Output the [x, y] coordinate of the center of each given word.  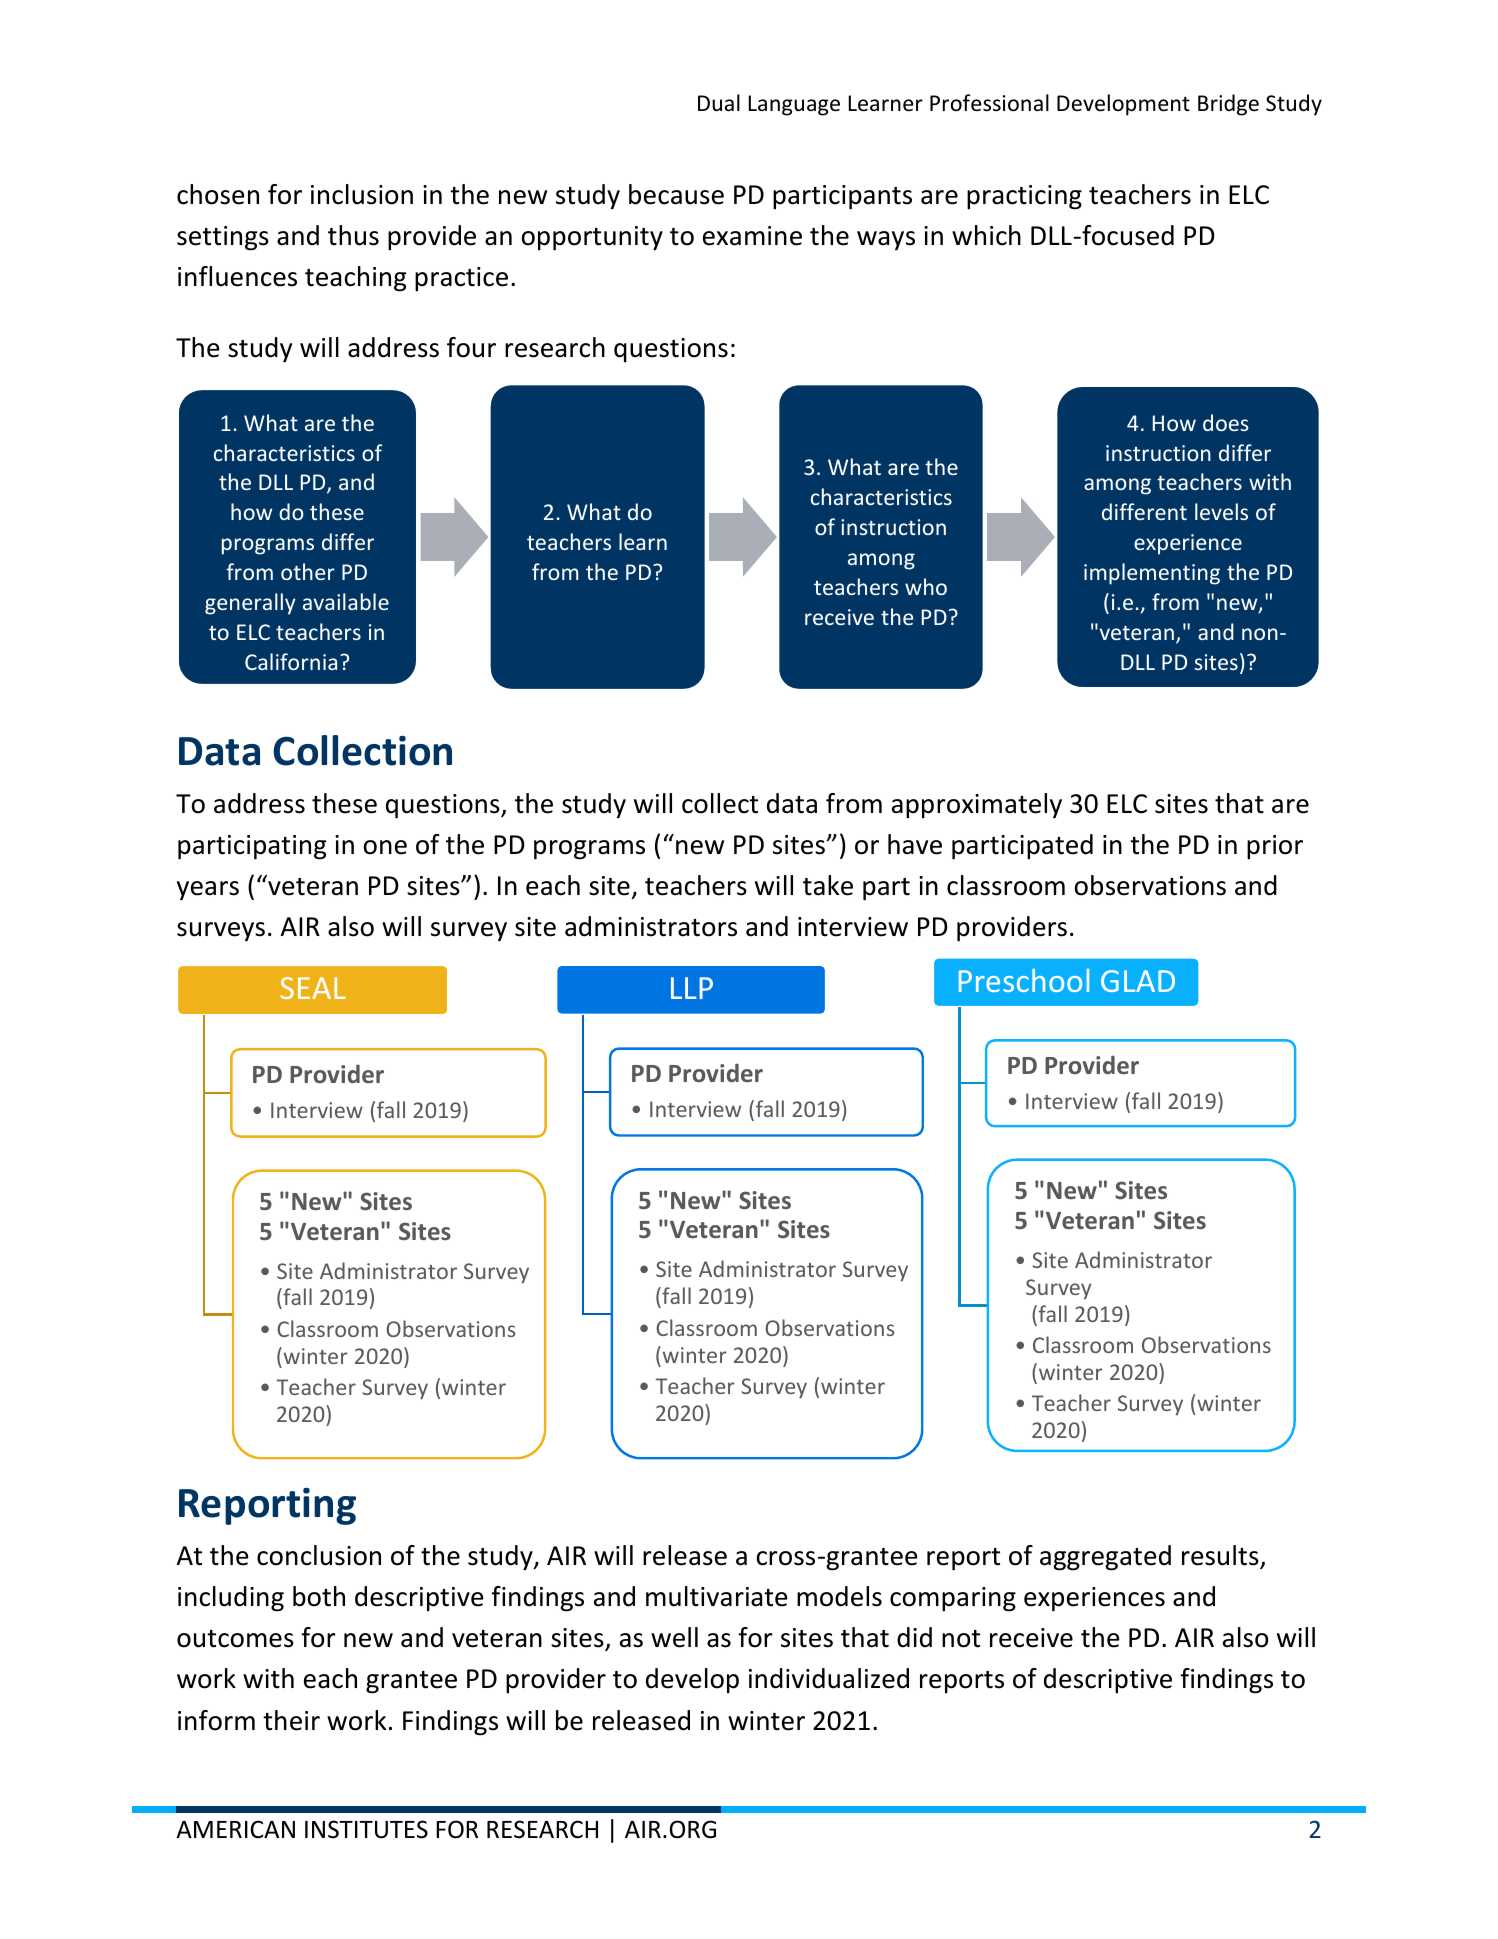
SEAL [313, 988]
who [926, 586]
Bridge [1228, 105]
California [291, 661]
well [674, 1637]
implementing [1152, 574]
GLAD [1138, 981]
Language [794, 105]
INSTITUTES [366, 1829]
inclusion [362, 194]
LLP [692, 988]
